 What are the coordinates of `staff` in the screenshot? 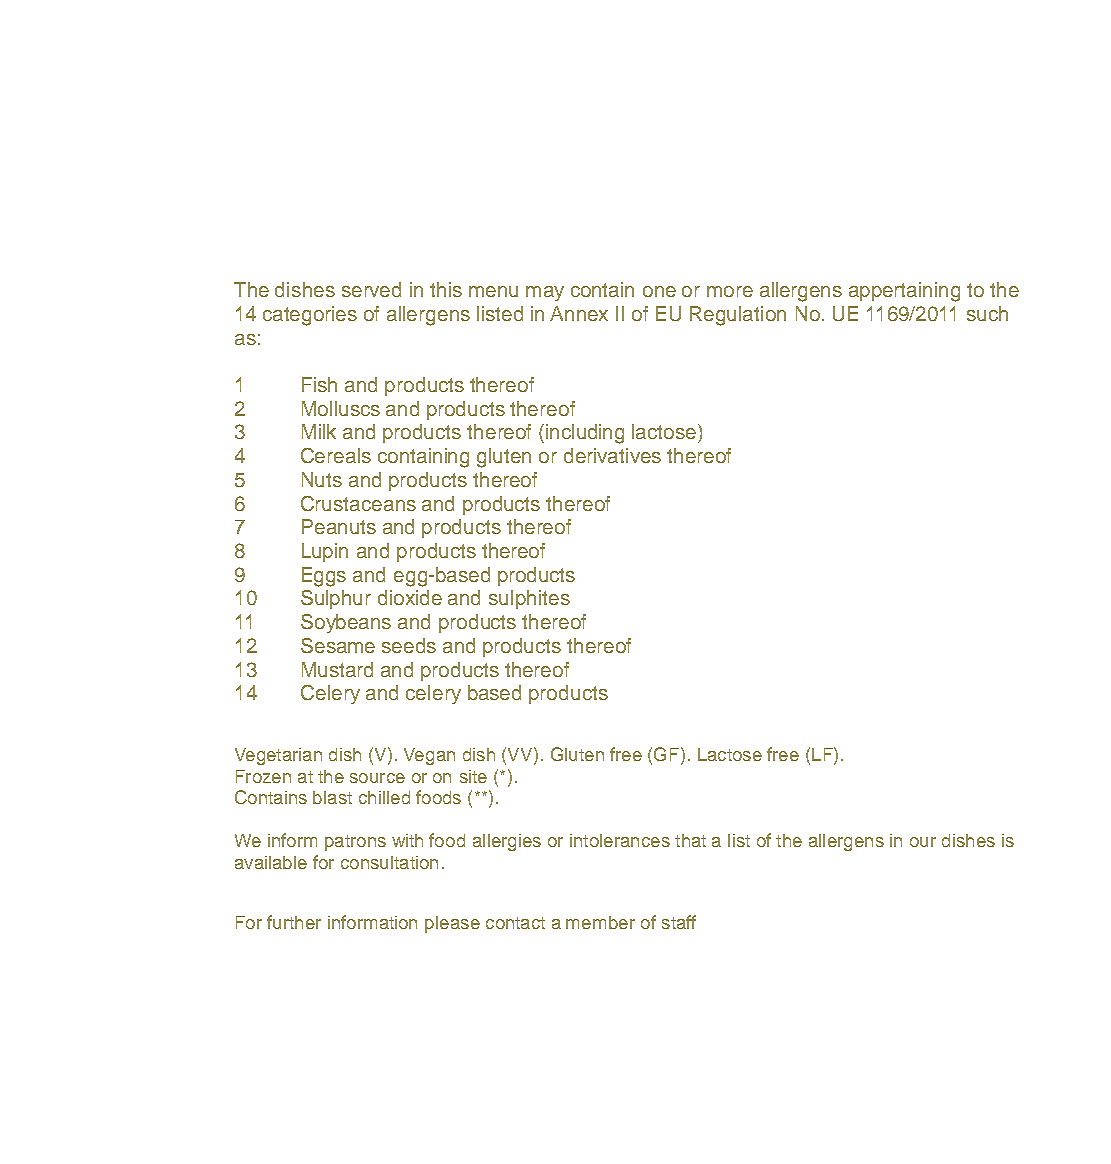 It's located at (679, 922).
